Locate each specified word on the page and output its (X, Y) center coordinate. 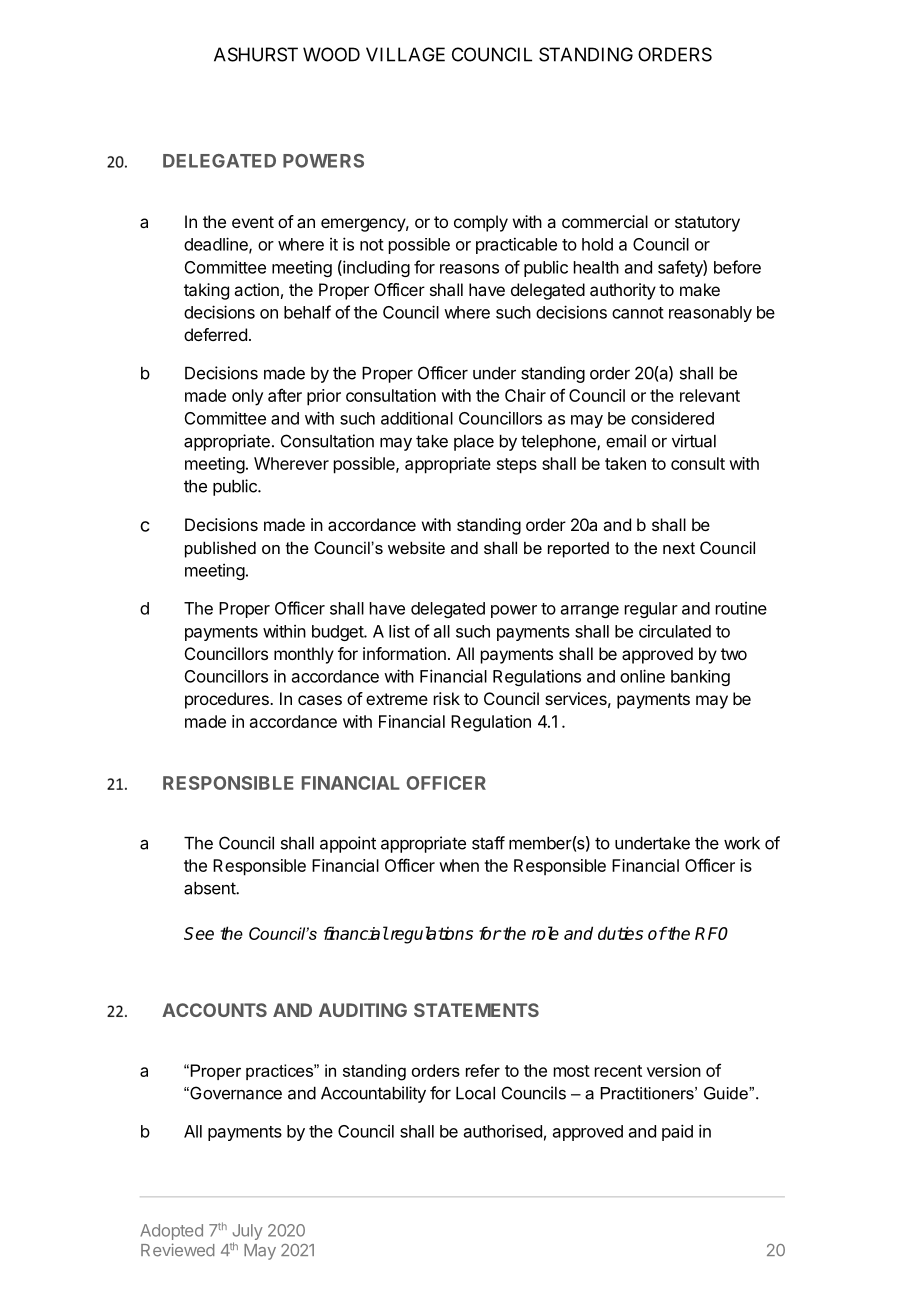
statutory (707, 224)
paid (677, 1132)
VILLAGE (405, 54)
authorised (503, 1131)
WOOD (331, 54)
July (248, 1233)
